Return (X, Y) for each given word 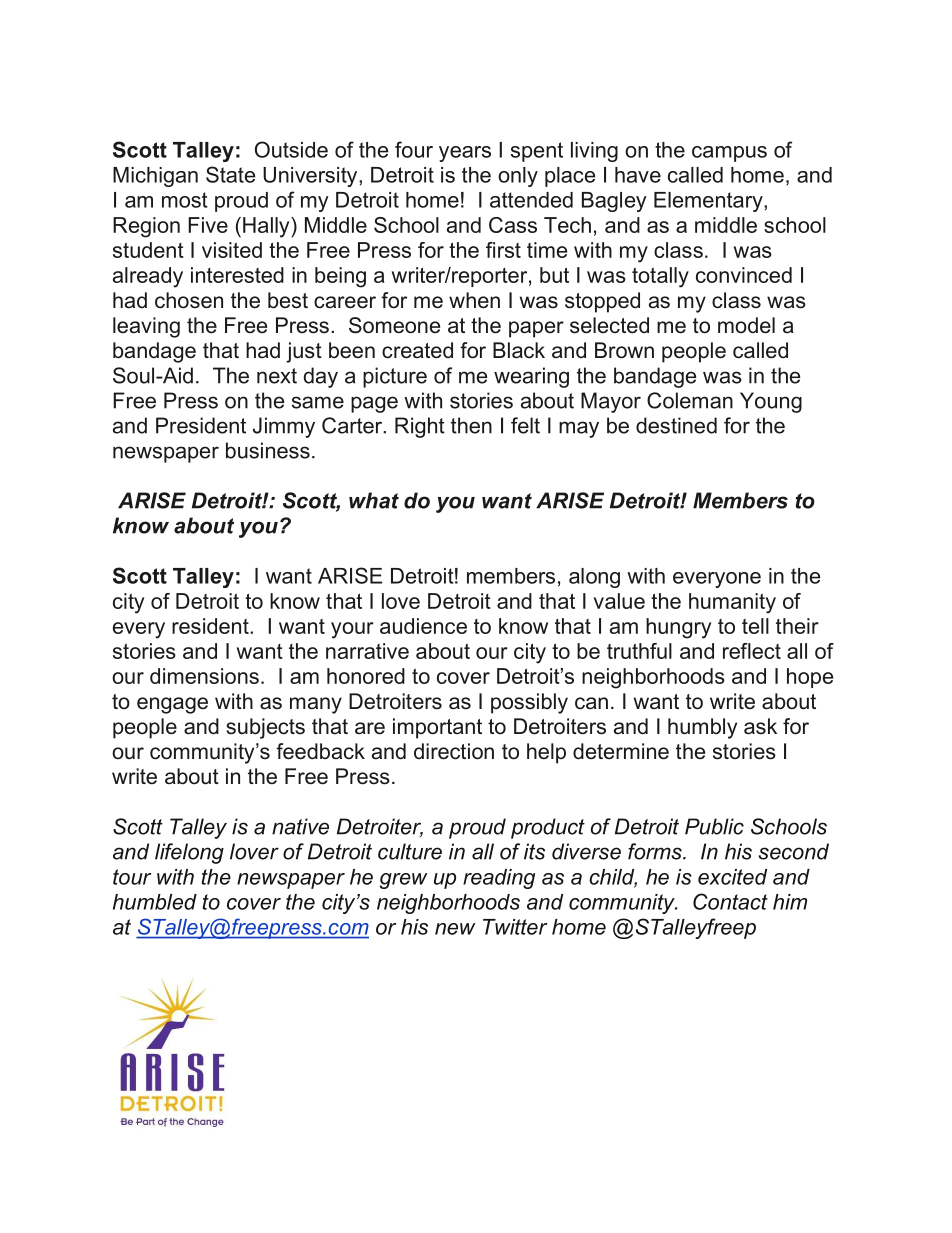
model (746, 325)
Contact (730, 901)
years (465, 154)
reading (499, 879)
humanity (732, 603)
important (437, 728)
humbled (155, 902)
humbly (702, 728)
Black (519, 350)
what (374, 500)
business (268, 450)
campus (729, 154)
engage (172, 705)
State (230, 174)
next (277, 376)
